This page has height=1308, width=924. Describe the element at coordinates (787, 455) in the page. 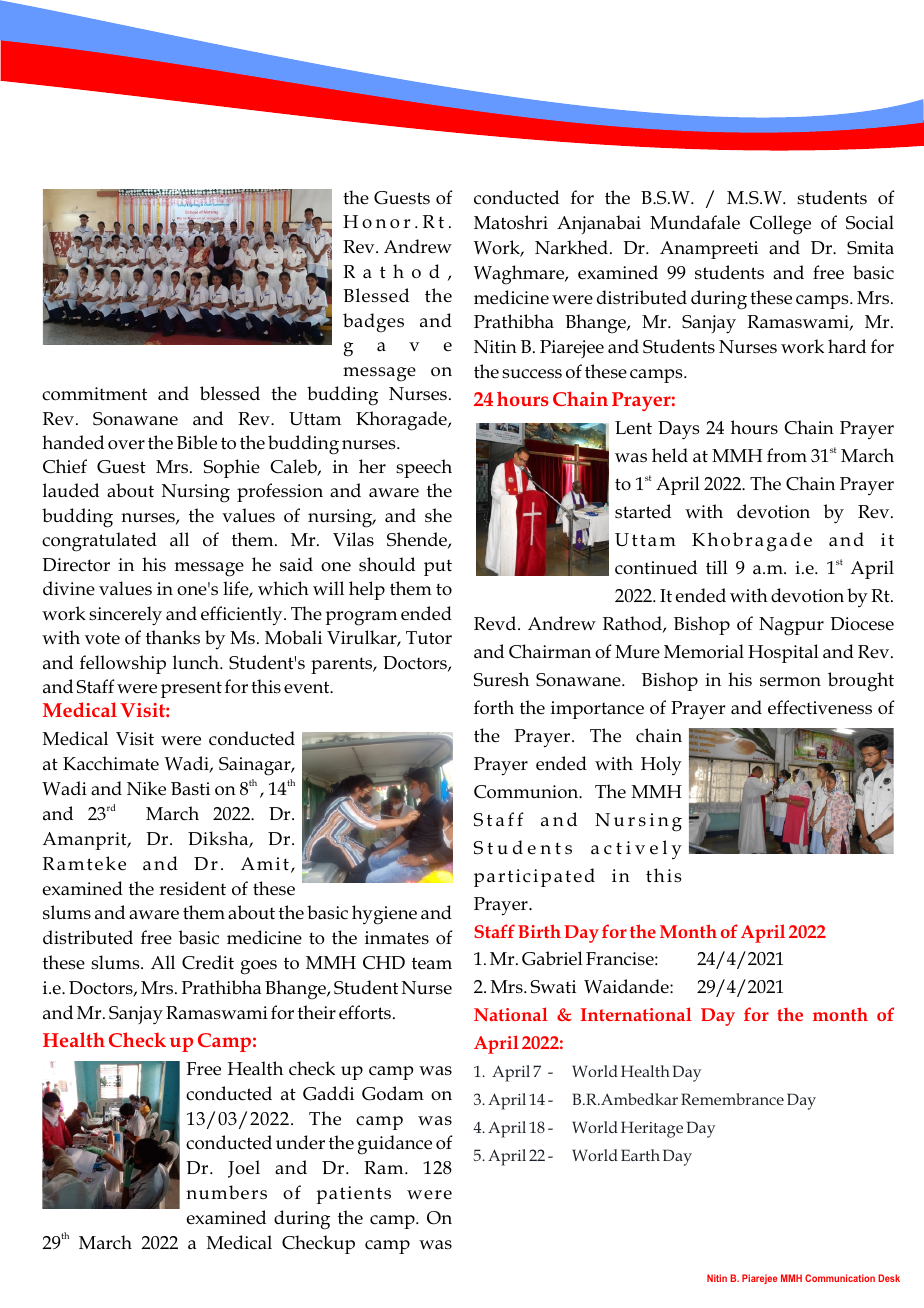

I see `from` at that location.
